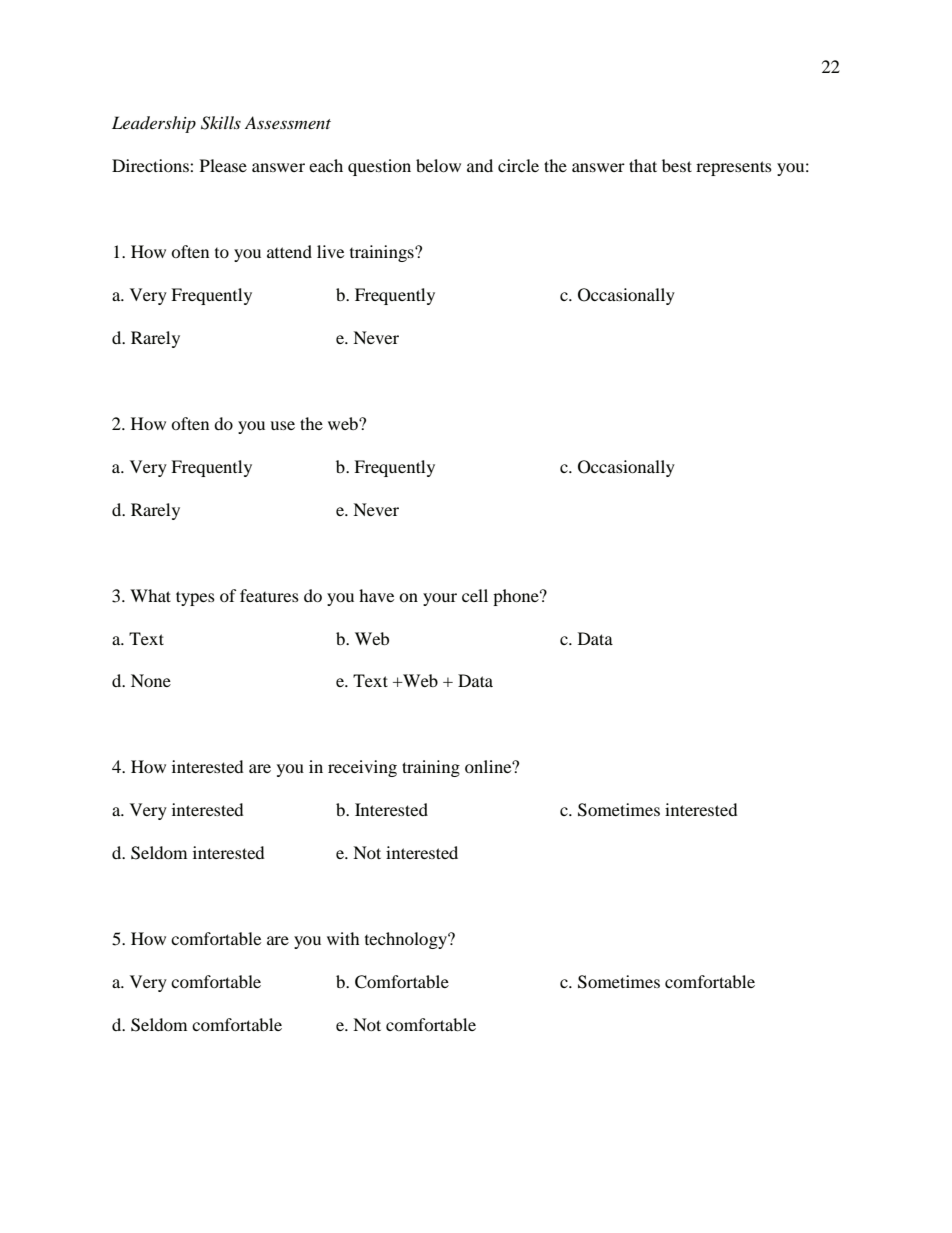 This screenshot has width=952, height=1233. I want to click on live, so click(330, 251).
